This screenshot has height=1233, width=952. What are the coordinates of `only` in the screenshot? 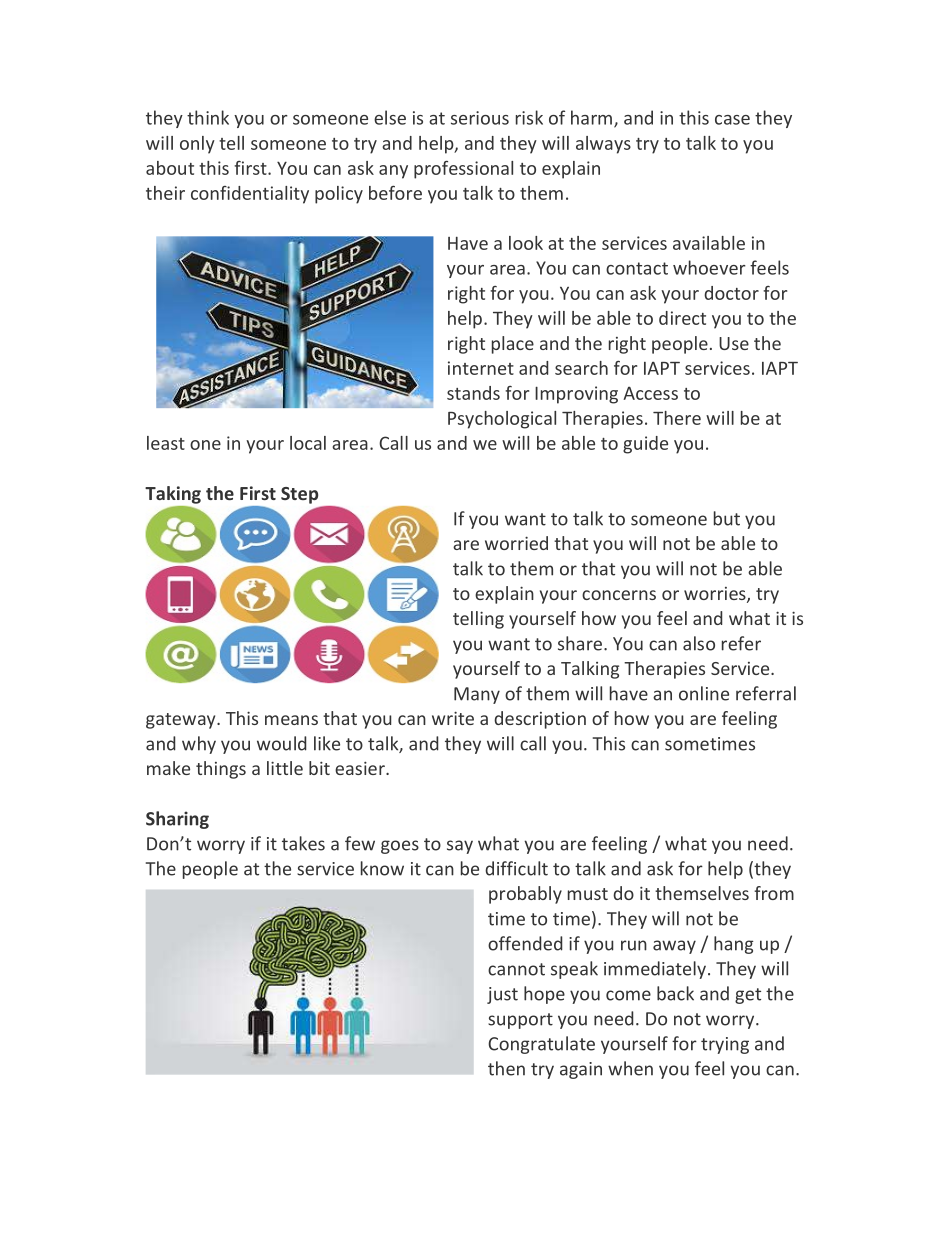 It's located at (197, 145).
